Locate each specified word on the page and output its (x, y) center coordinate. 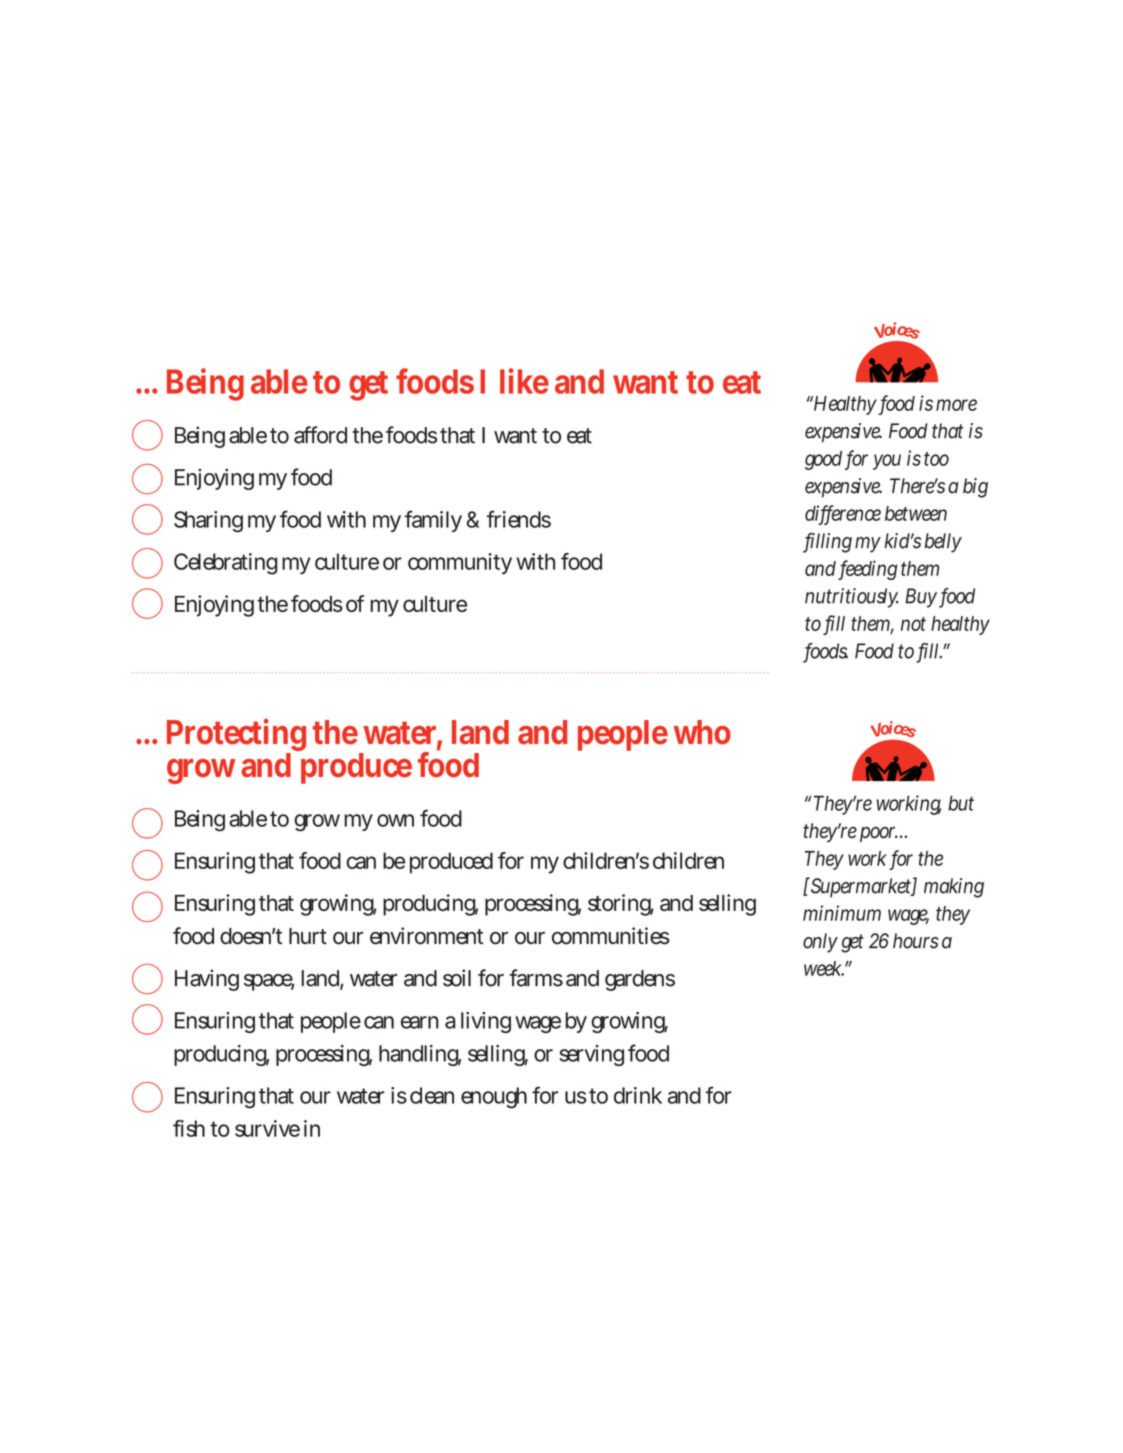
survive (267, 1128)
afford (320, 435)
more (956, 405)
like (524, 381)
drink (638, 1095)
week (825, 968)
